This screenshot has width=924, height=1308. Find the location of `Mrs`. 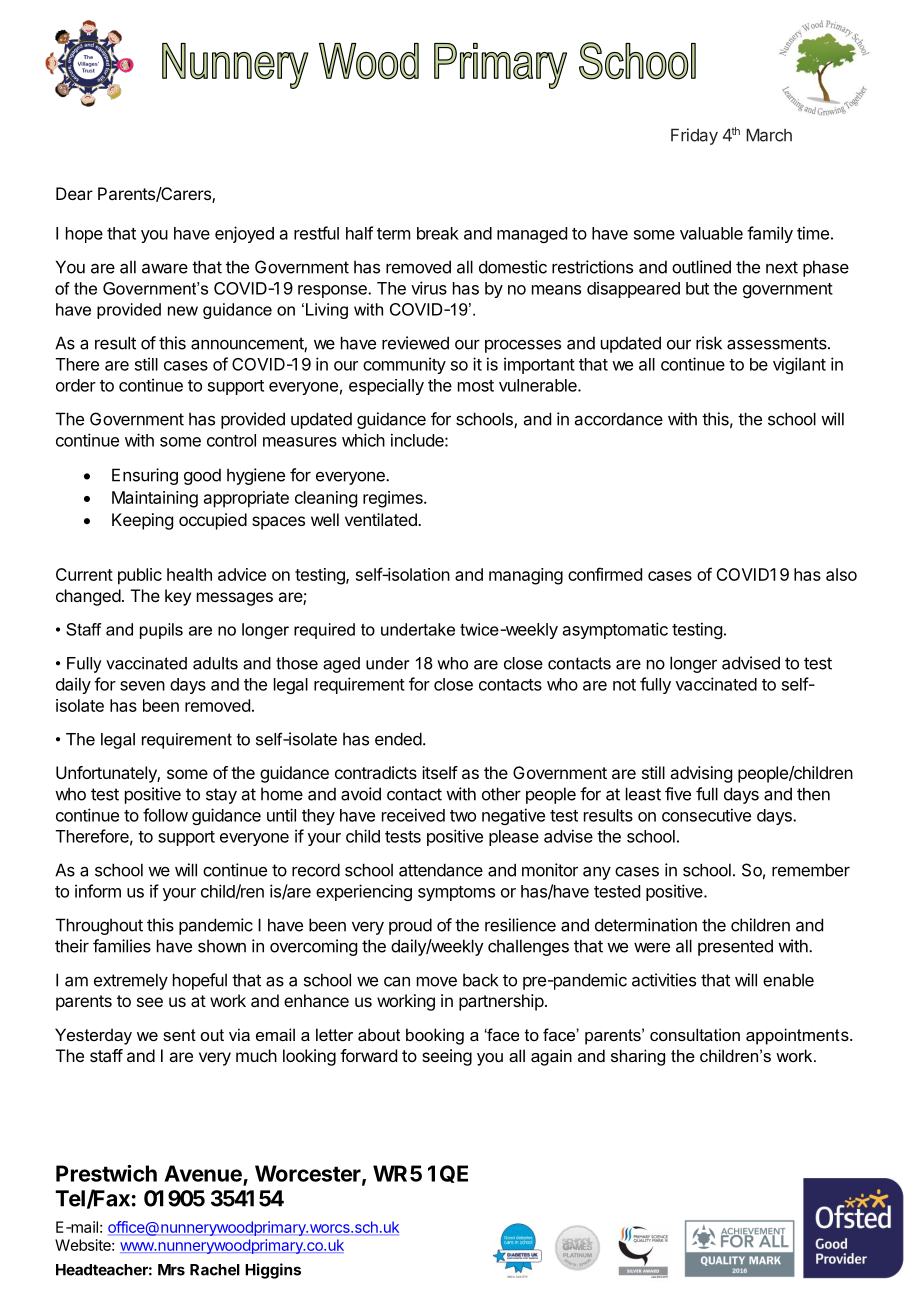

Mrs is located at coordinates (171, 1270).
